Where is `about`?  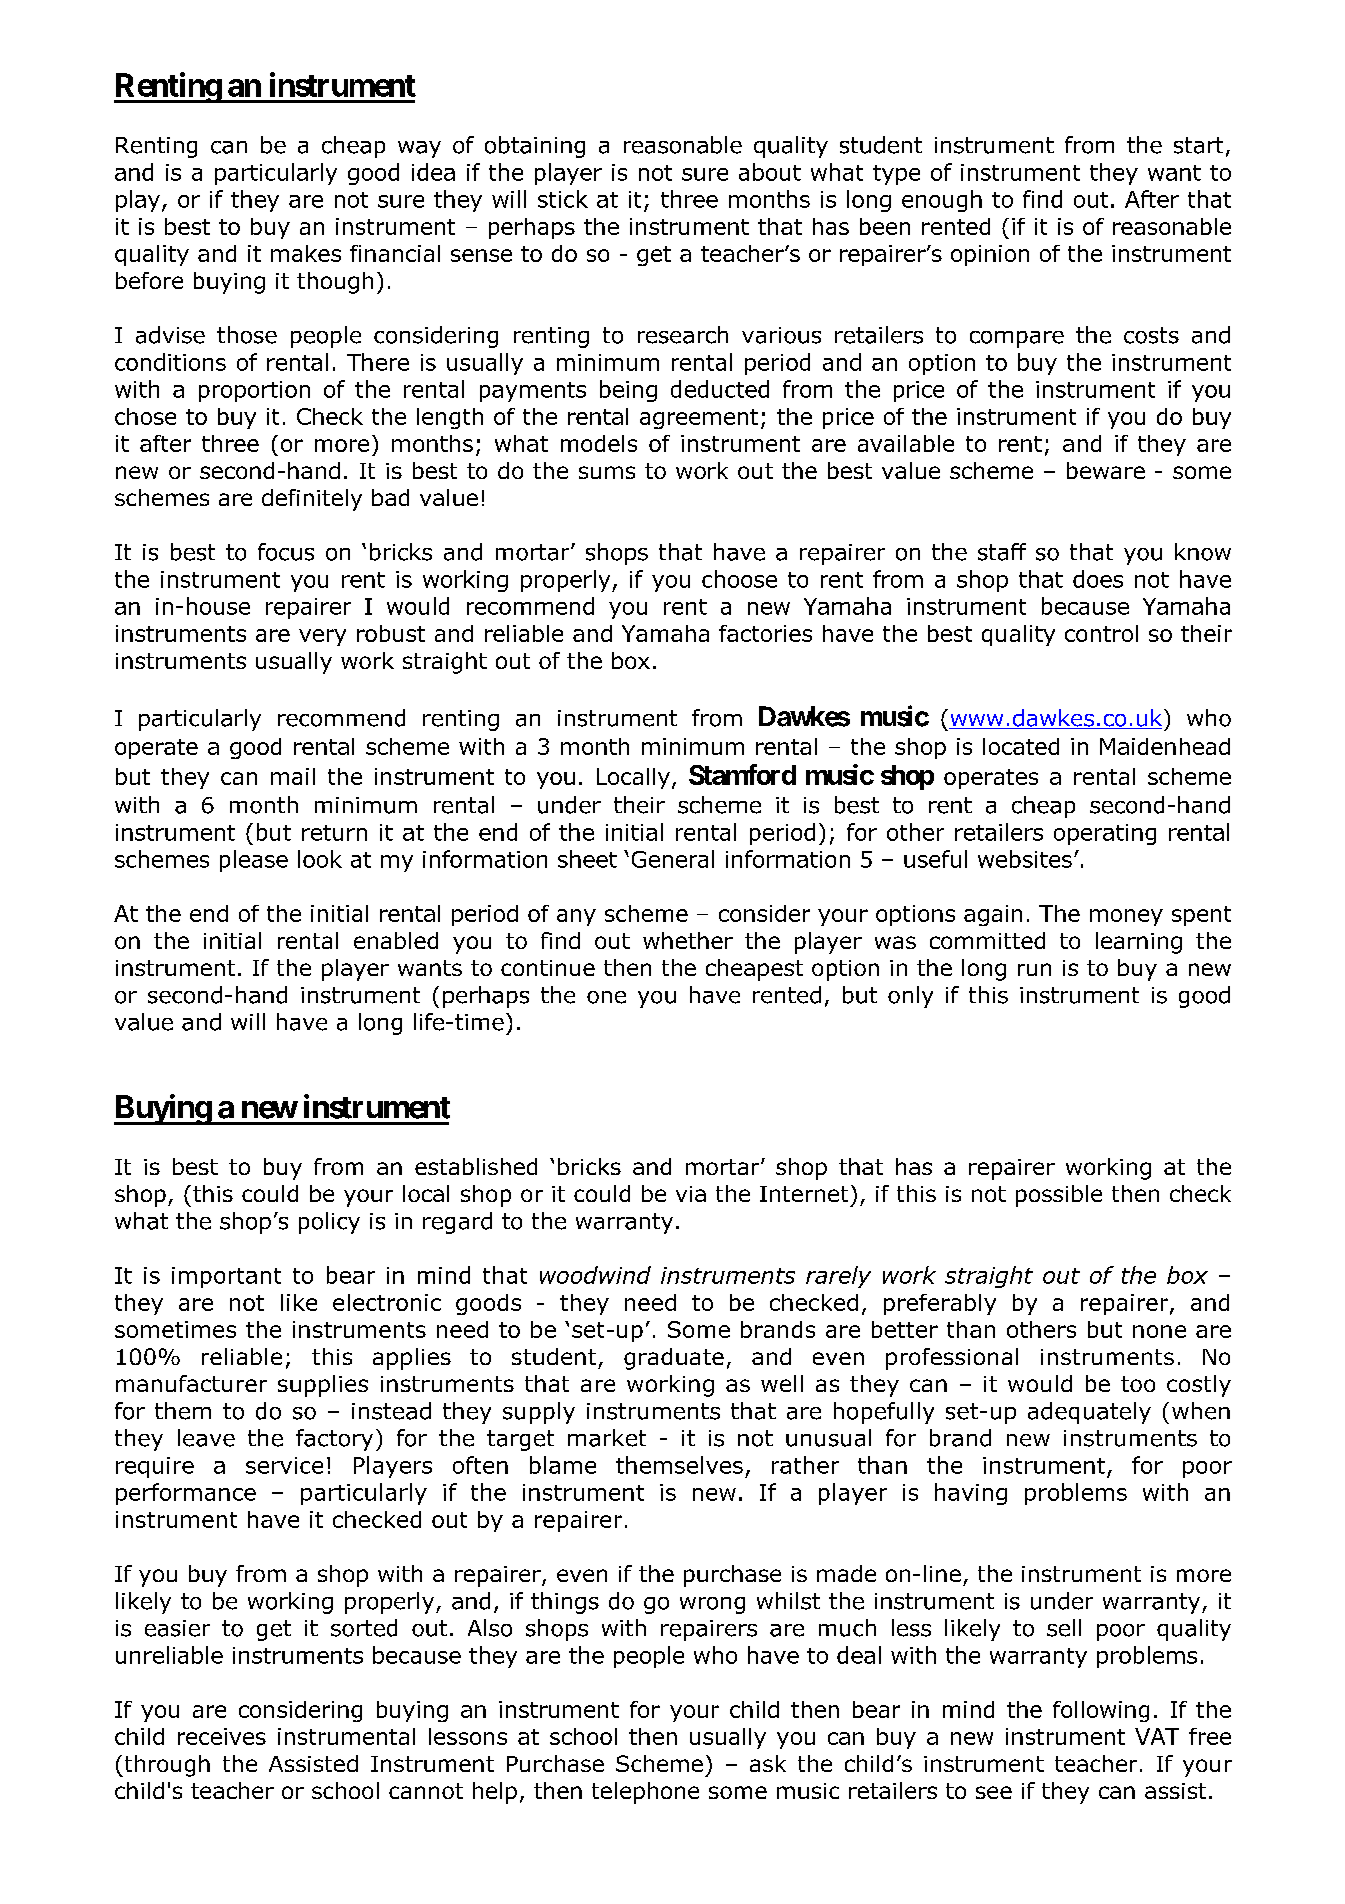 about is located at coordinates (770, 172).
